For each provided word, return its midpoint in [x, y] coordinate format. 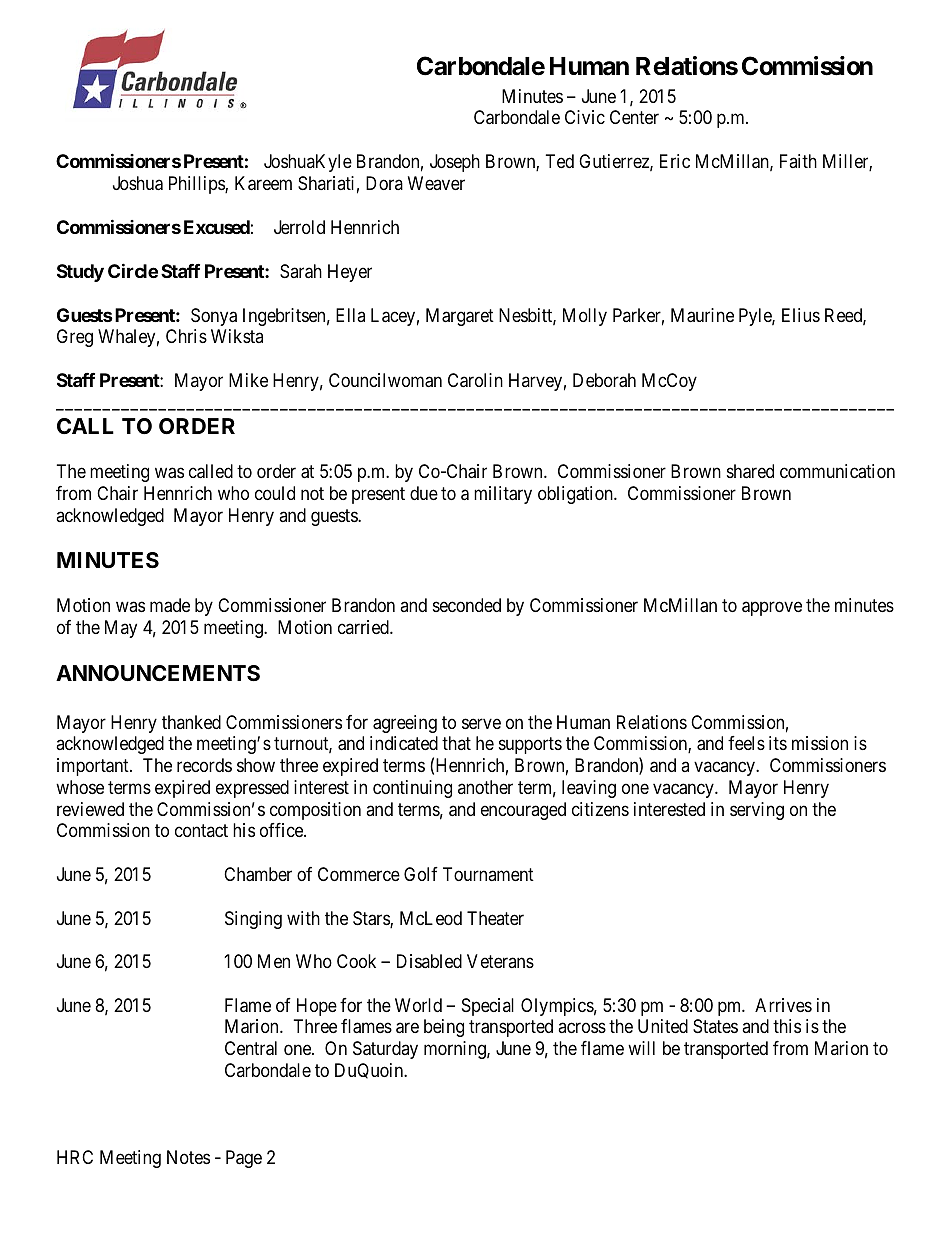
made [170, 605]
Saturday [385, 1050]
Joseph [455, 163]
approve [772, 609]
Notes [188, 1157]
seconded [467, 605]
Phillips [197, 185]
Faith [798, 161]
